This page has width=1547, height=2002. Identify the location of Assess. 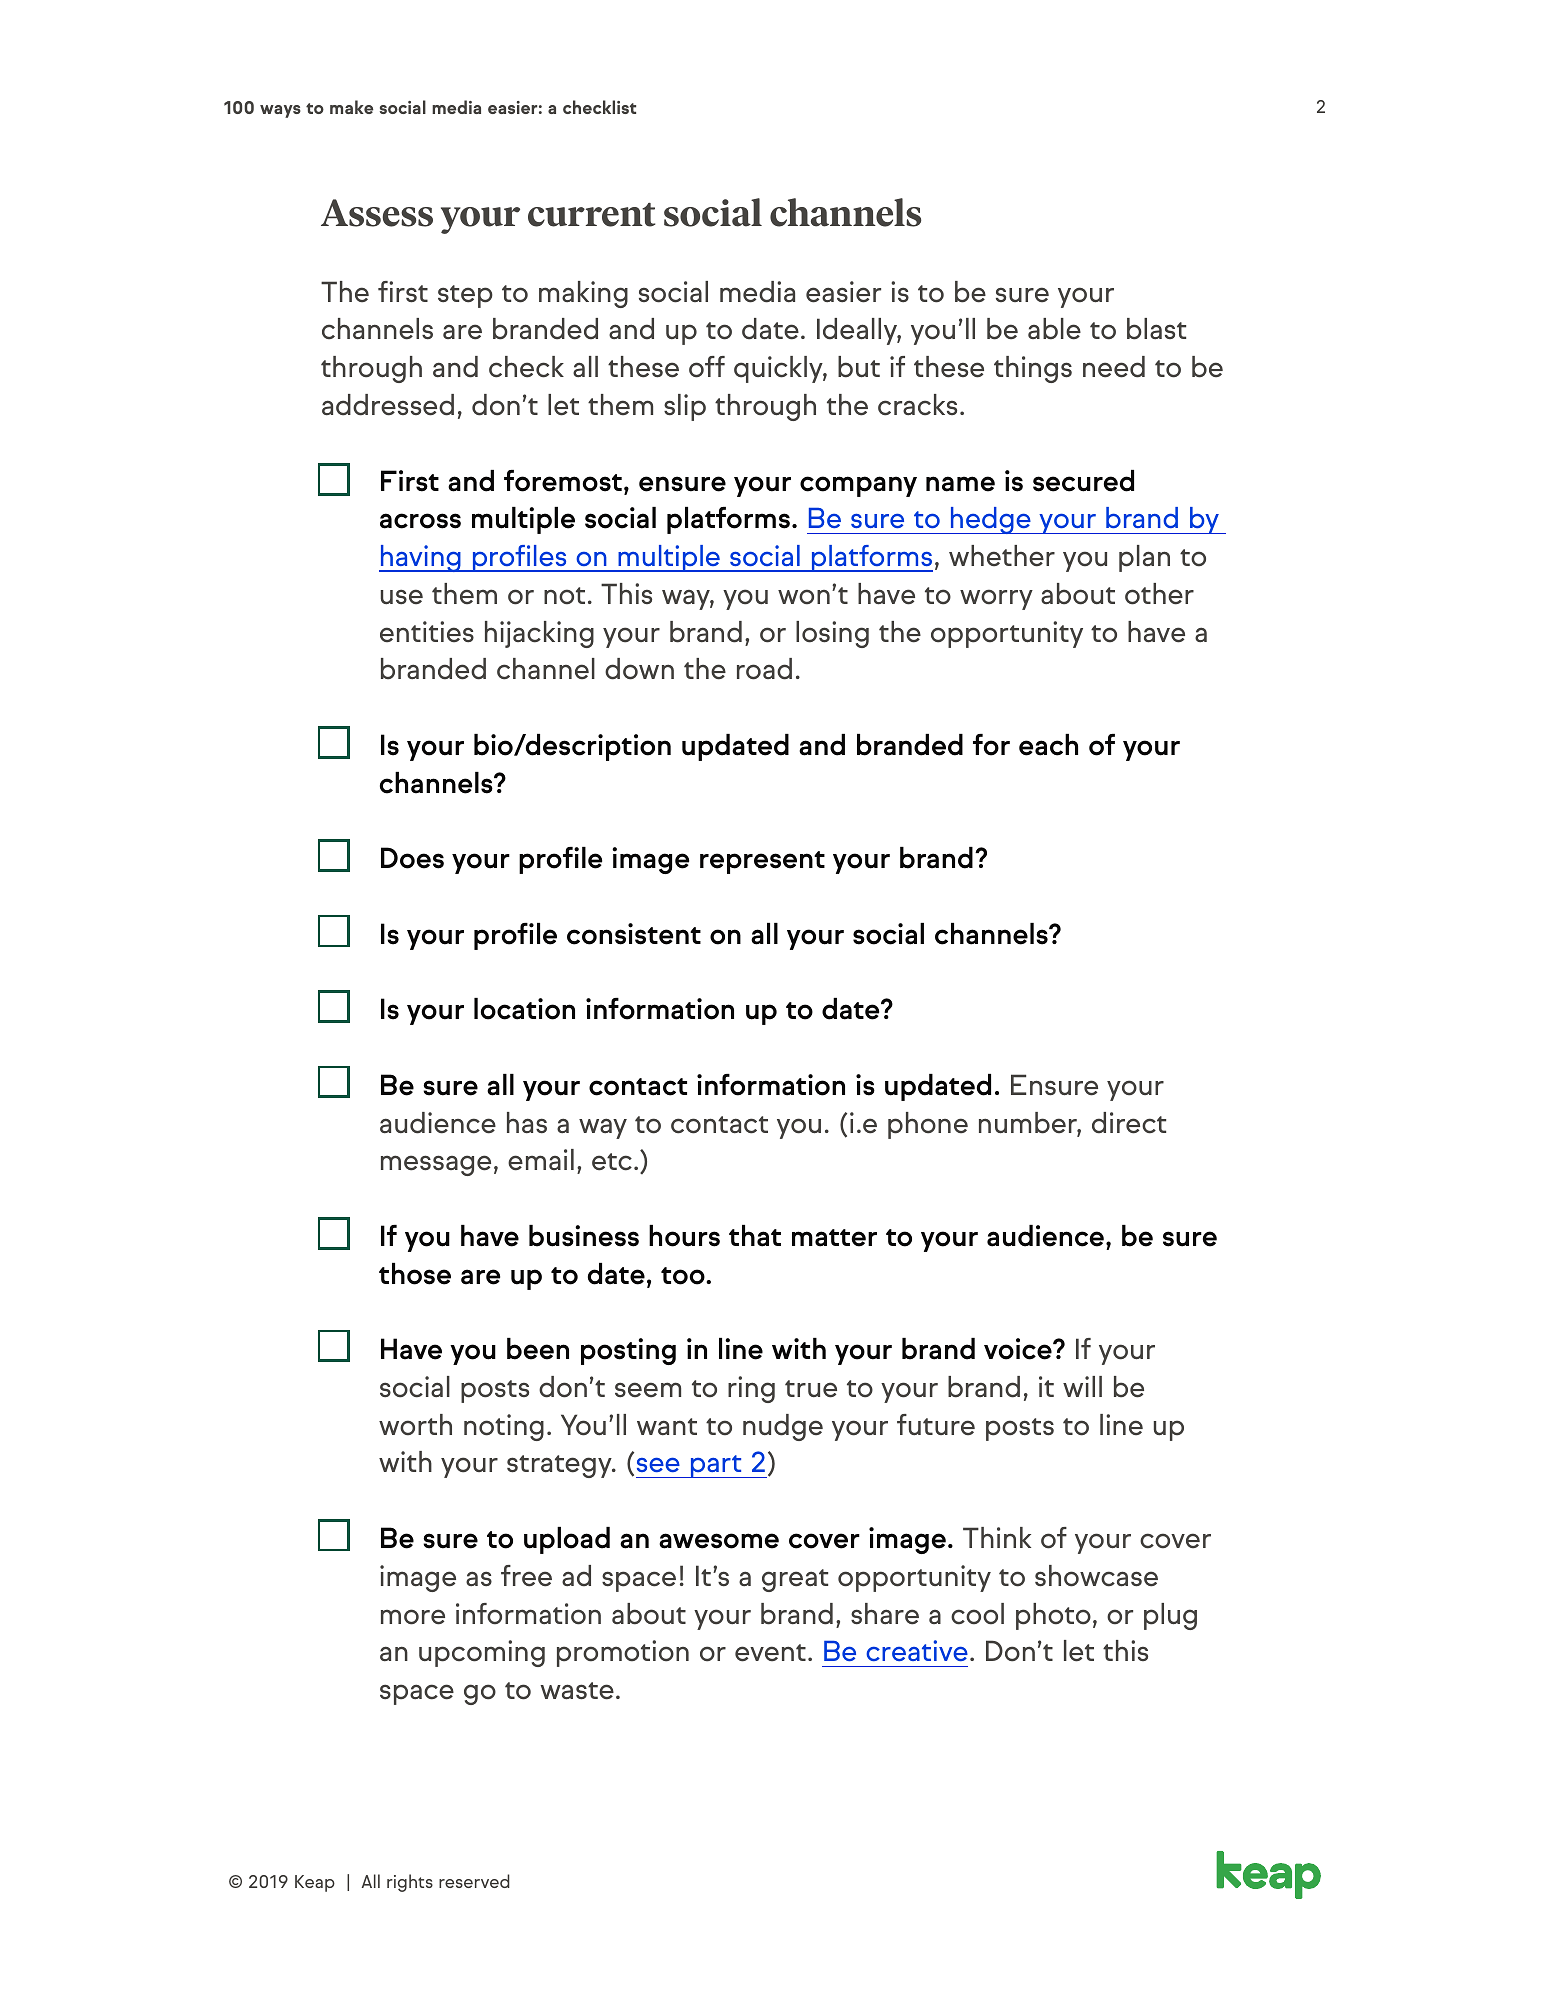
(377, 213).
